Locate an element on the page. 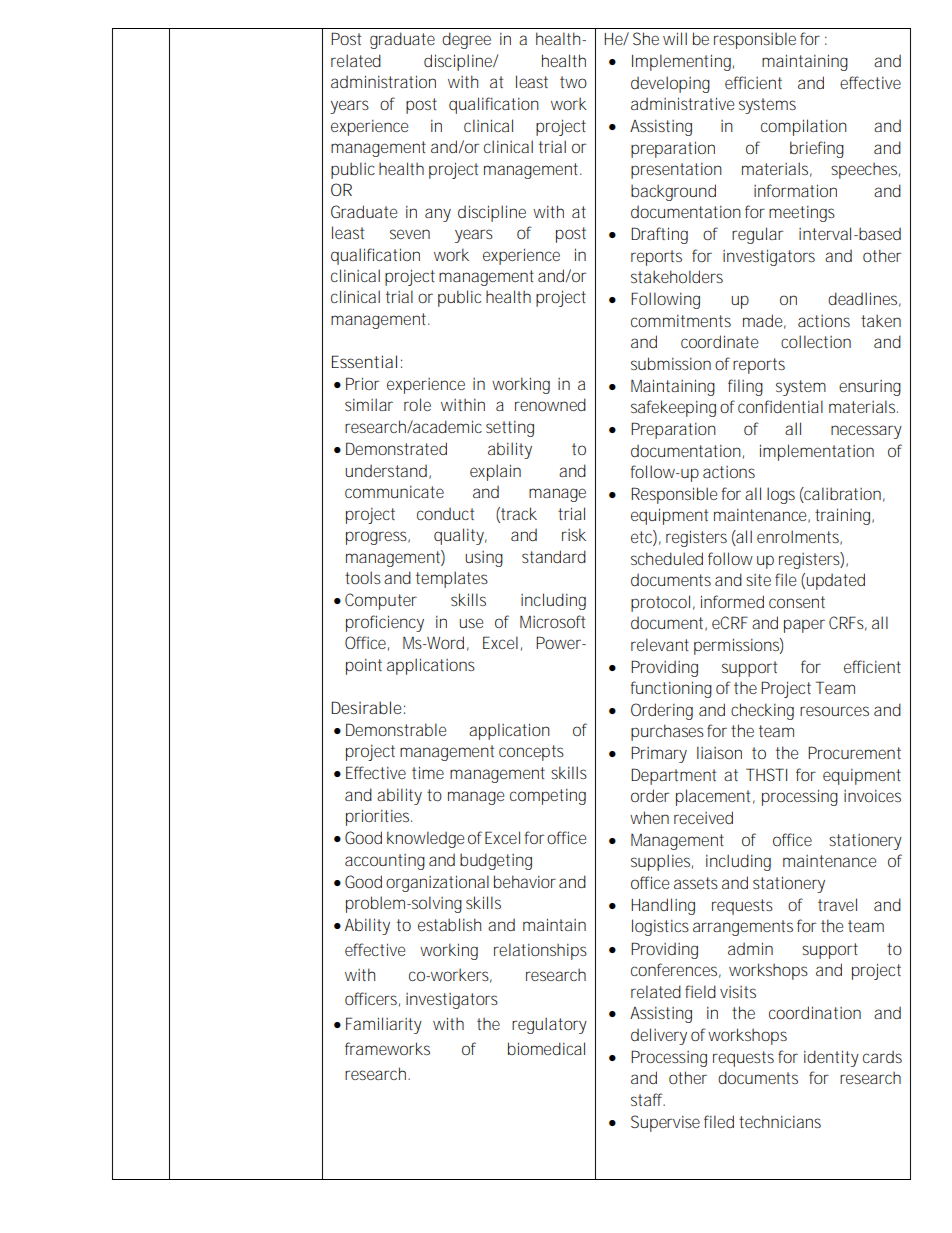  degree is located at coordinates (466, 40).
